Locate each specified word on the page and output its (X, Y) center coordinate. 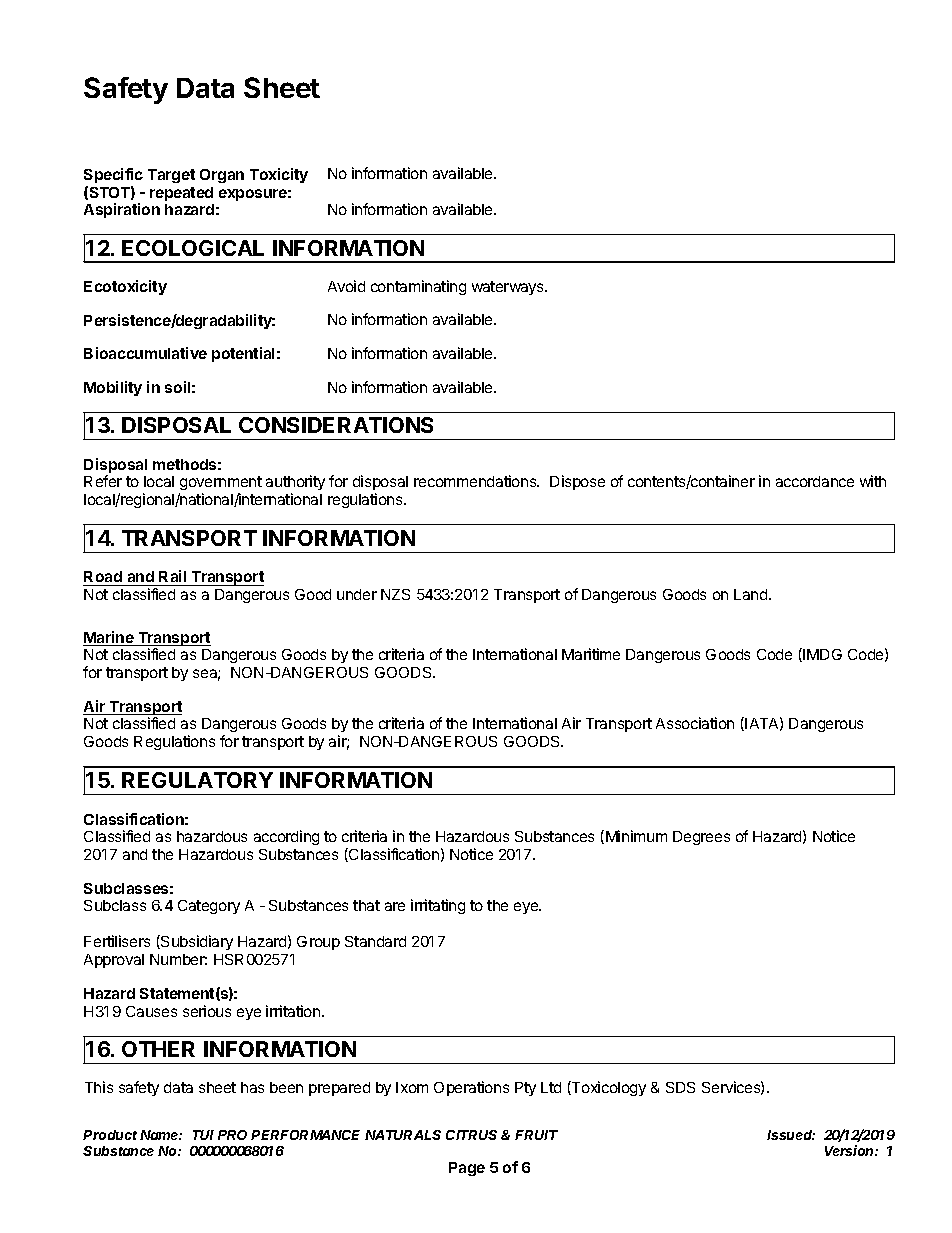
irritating (438, 906)
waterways (509, 288)
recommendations (476, 481)
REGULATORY (197, 780)
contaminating (418, 287)
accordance (815, 481)
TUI (203, 1135)
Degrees (701, 838)
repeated (181, 194)
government (220, 485)
